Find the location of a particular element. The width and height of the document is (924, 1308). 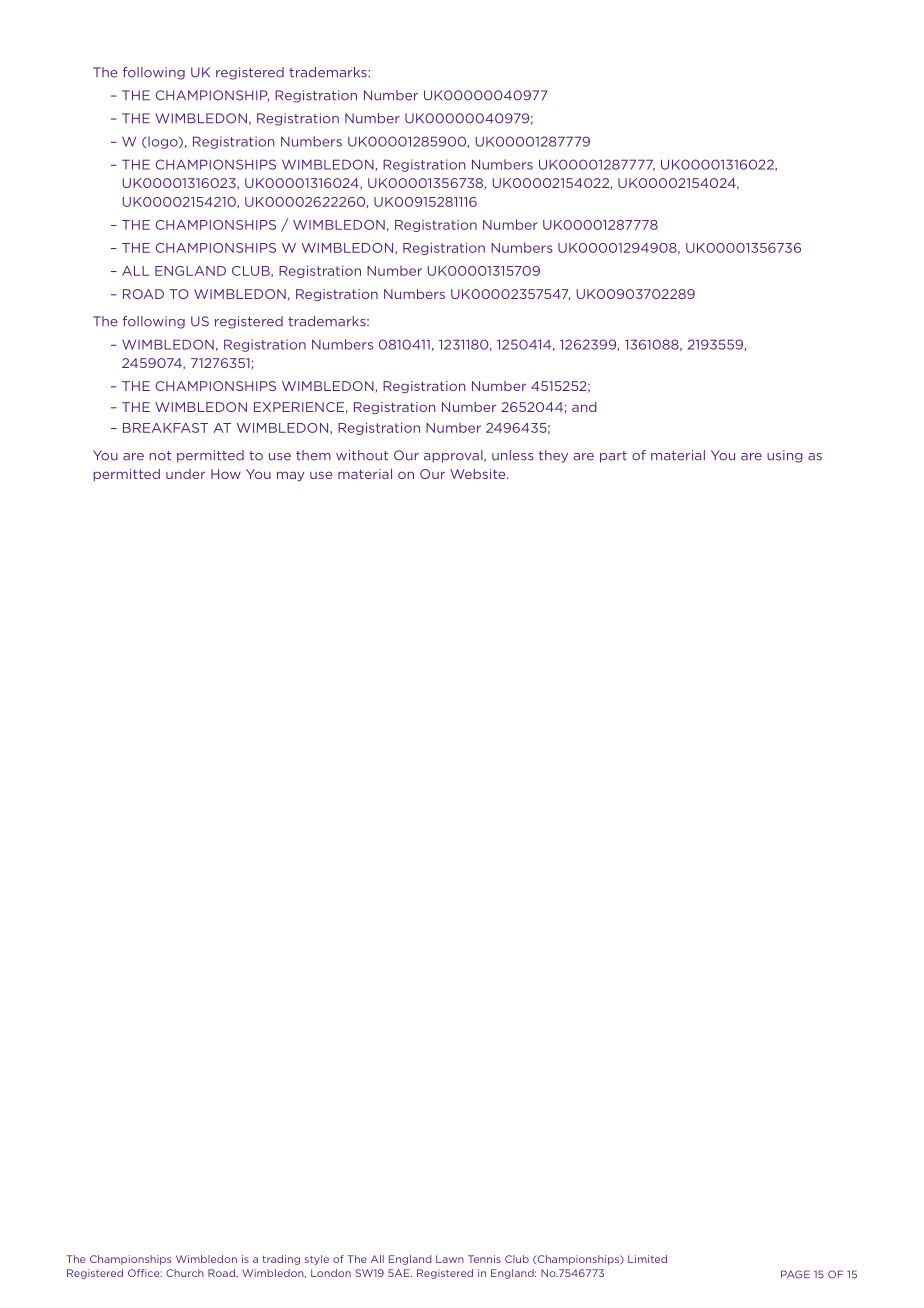

may is located at coordinates (290, 476).
